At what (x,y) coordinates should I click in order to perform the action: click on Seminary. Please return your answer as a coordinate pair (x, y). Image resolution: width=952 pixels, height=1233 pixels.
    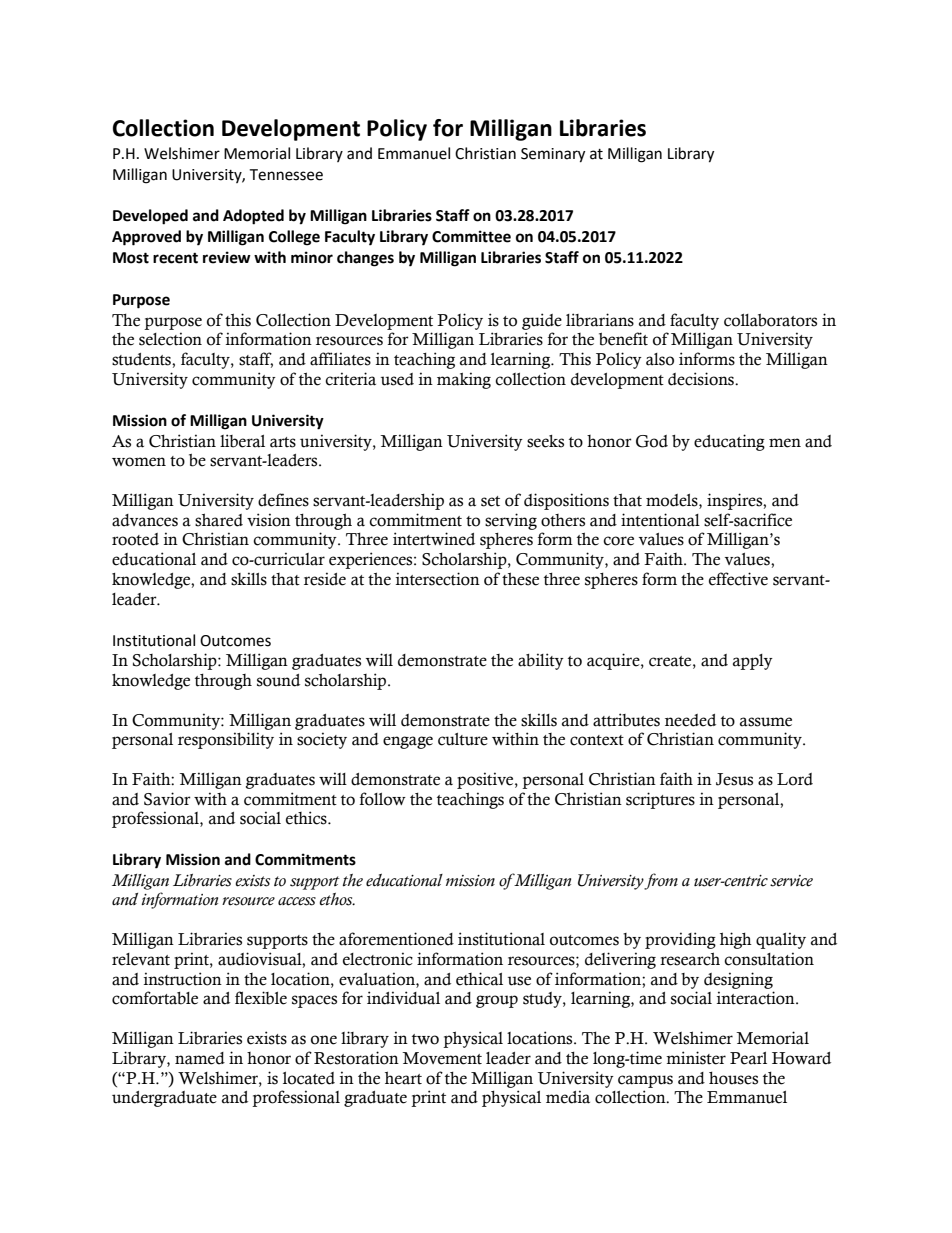
    Looking at the image, I should click on (553, 155).
